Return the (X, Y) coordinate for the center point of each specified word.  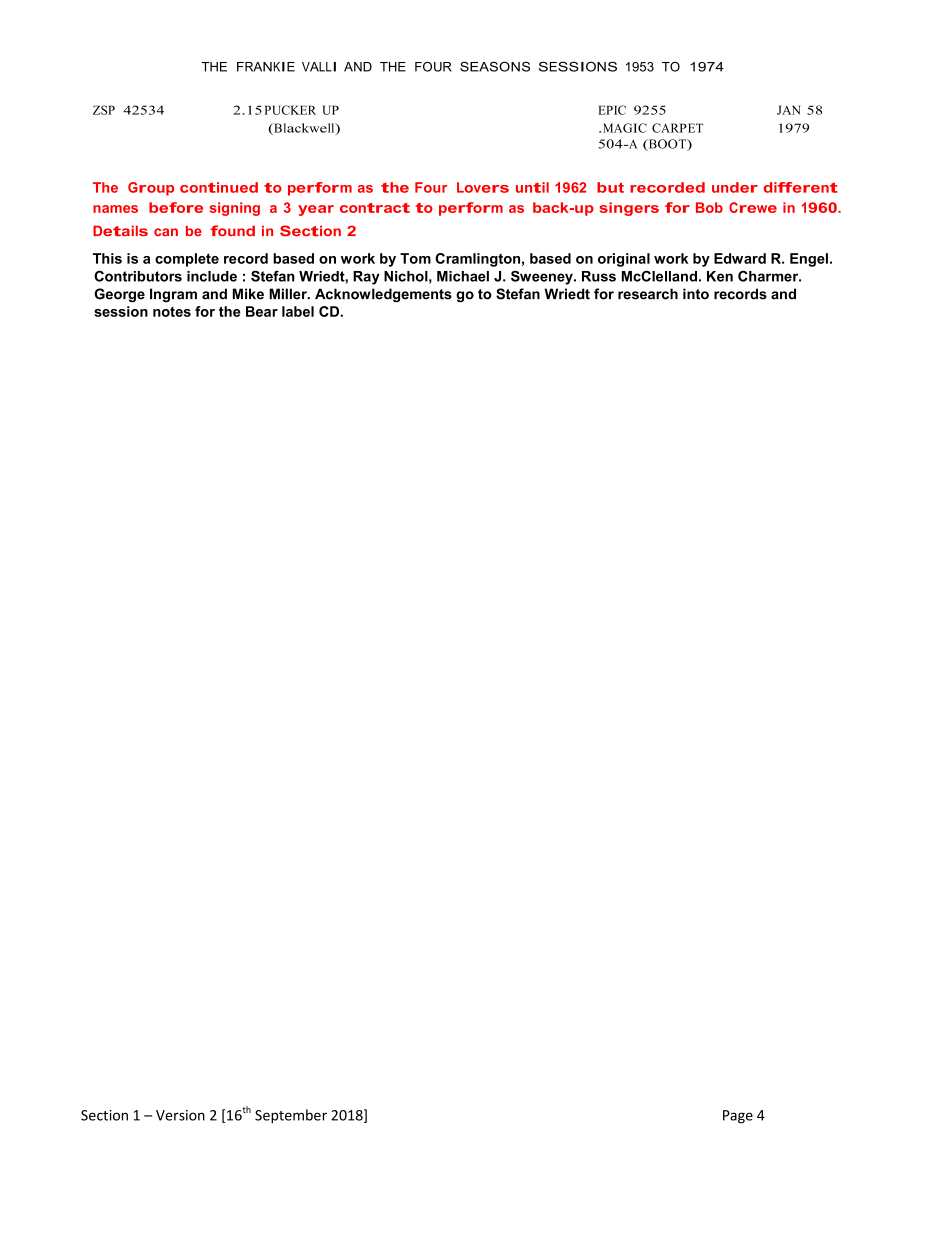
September (291, 1116)
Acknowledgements (383, 295)
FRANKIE (266, 67)
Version (180, 1115)
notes (172, 312)
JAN (788, 110)
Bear (262, 311)
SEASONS (495, 66)
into (696, 294)
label (298, 311)
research (648, 294)
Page (738, 1117)
